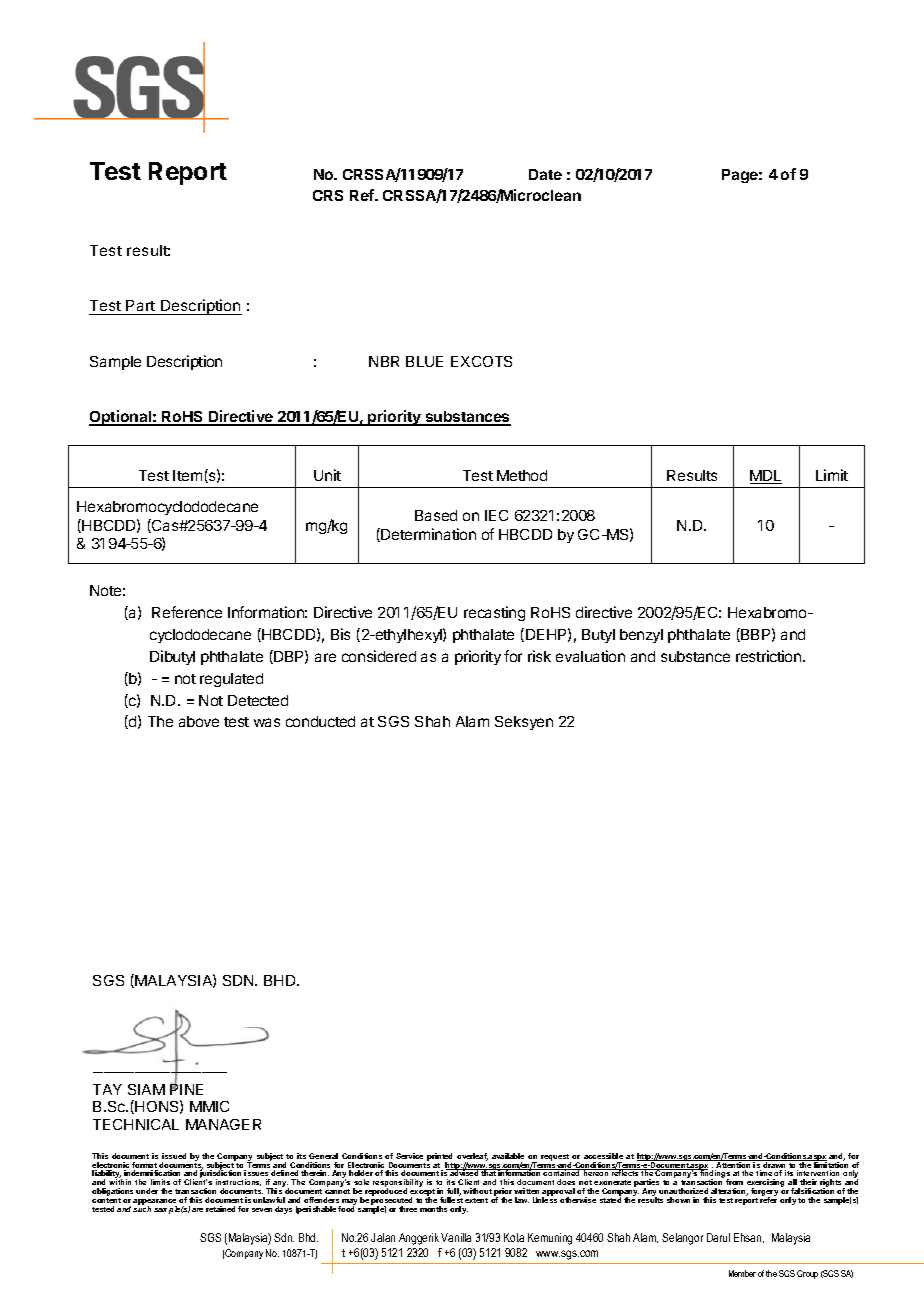 This screenshot has height=1308, width=924. What do you see at coordinates (539, 656) in the screenshot?
I see `risk` at bounding box center [539, 656].
